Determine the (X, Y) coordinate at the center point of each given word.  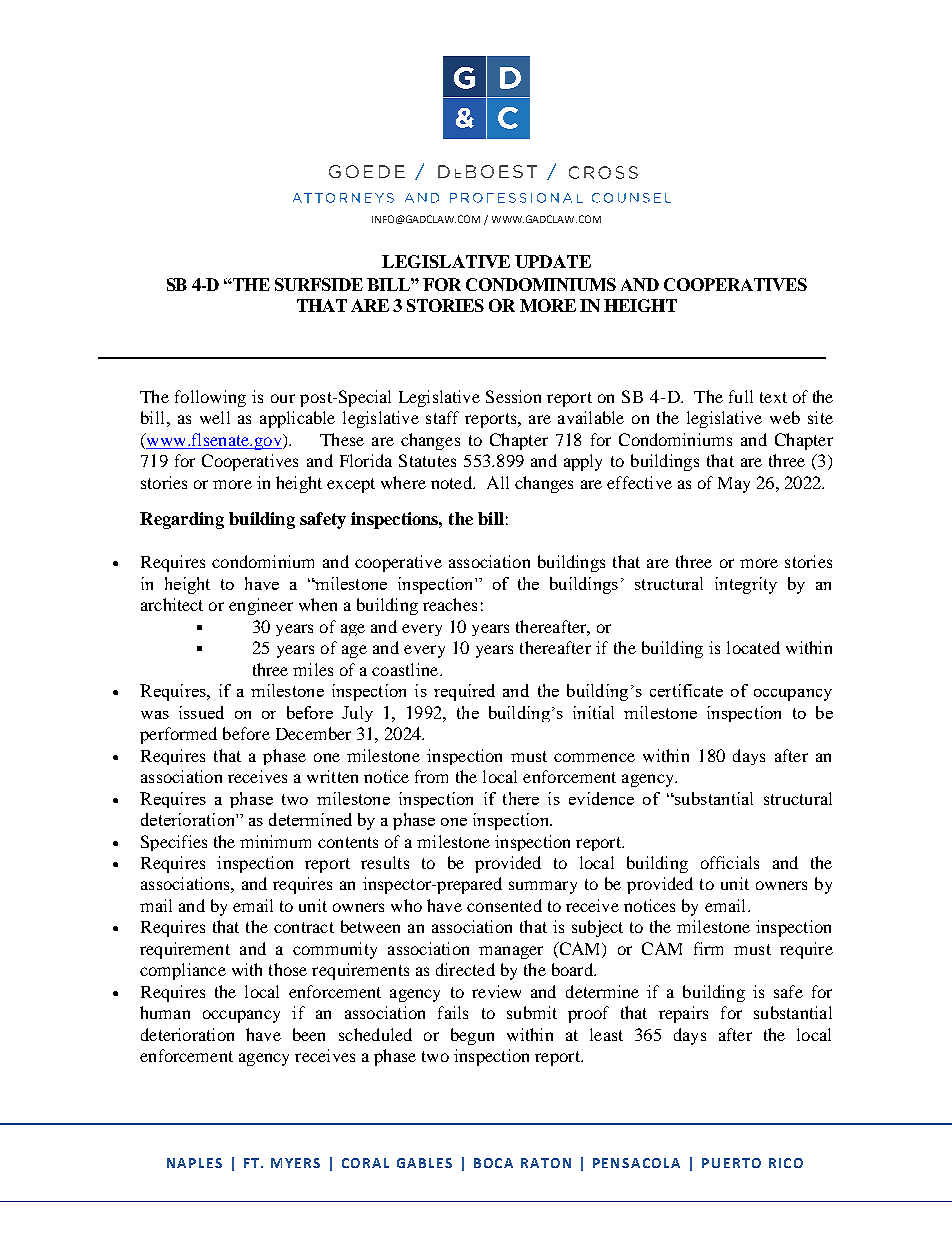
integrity (746, 585)
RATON (546, 1163)
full (741, 396)
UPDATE (553, 261)
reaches (450, 604)
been (309, 1034)
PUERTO (731, 1163)
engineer (261, 606)
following (210, 398)
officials (730, 862)
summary (543, 887)
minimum (275, 841)
